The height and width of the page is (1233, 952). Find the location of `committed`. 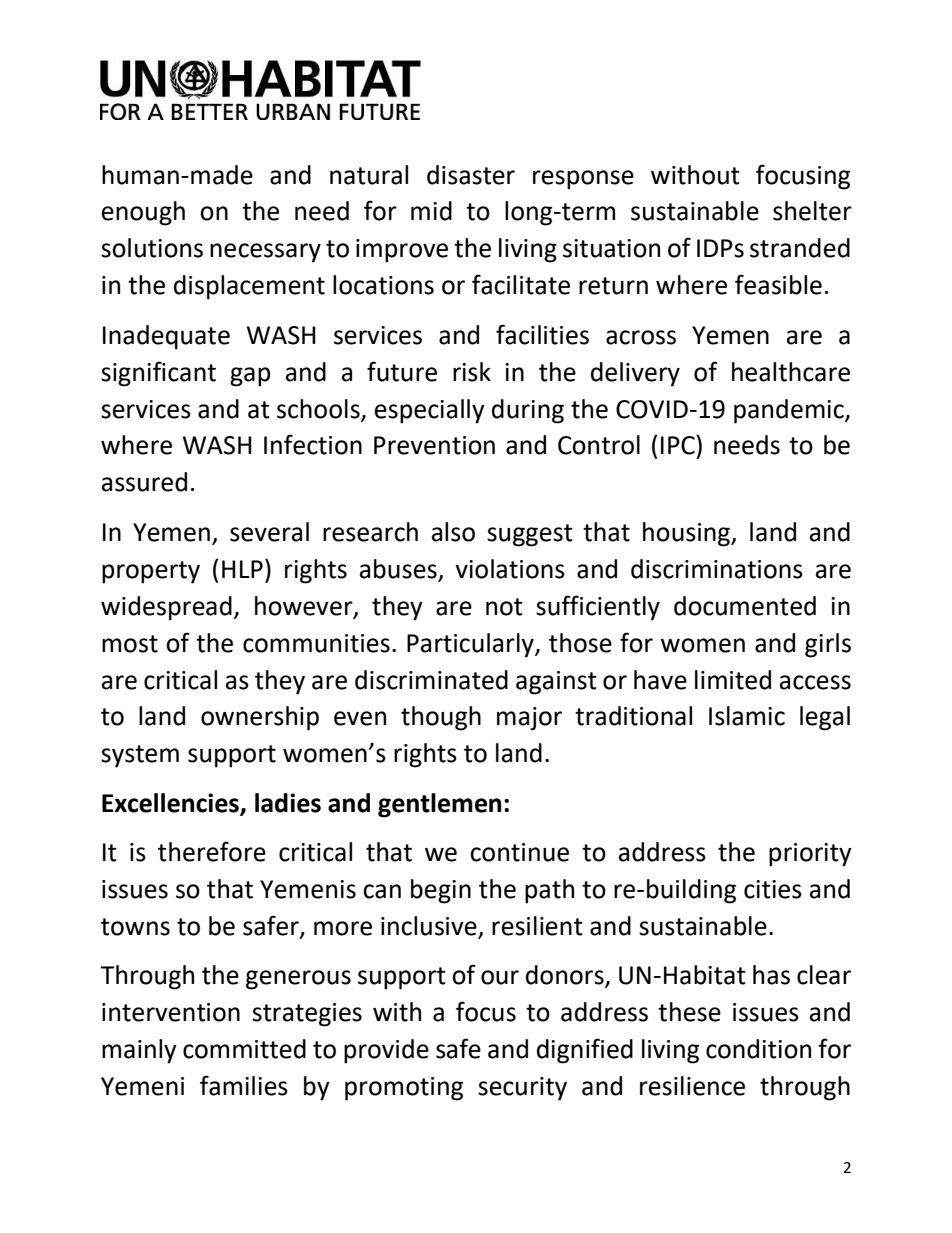

committed is located at coordinates (244, 1049).
